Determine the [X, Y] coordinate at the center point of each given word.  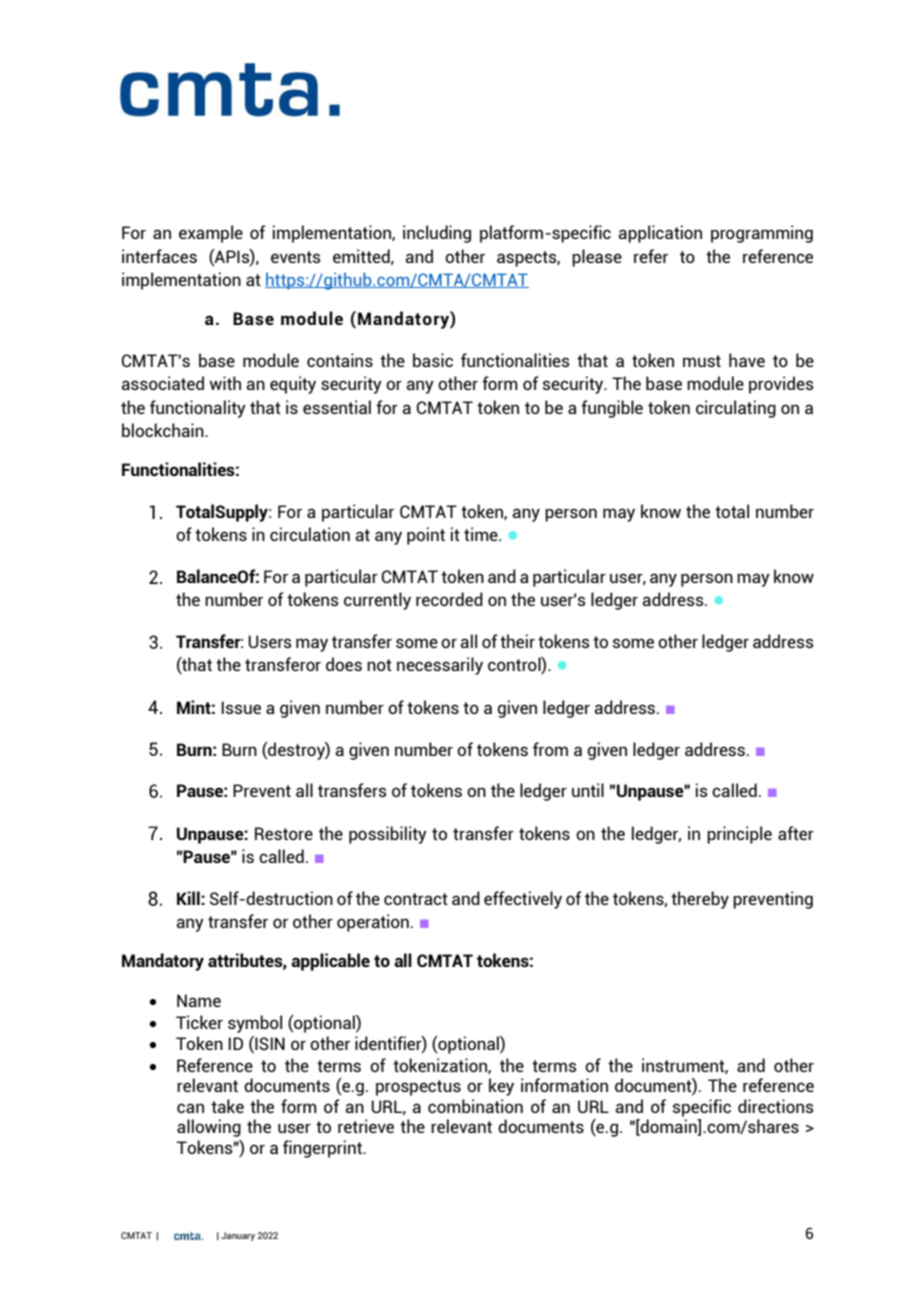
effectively [523, 900]
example [211, 234]
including [437, 234]
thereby [700, 900]
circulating [736, 409]
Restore [284, 833]
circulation [310, 534]
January [238, 1236]
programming [762, 234]
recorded [449, 599]
